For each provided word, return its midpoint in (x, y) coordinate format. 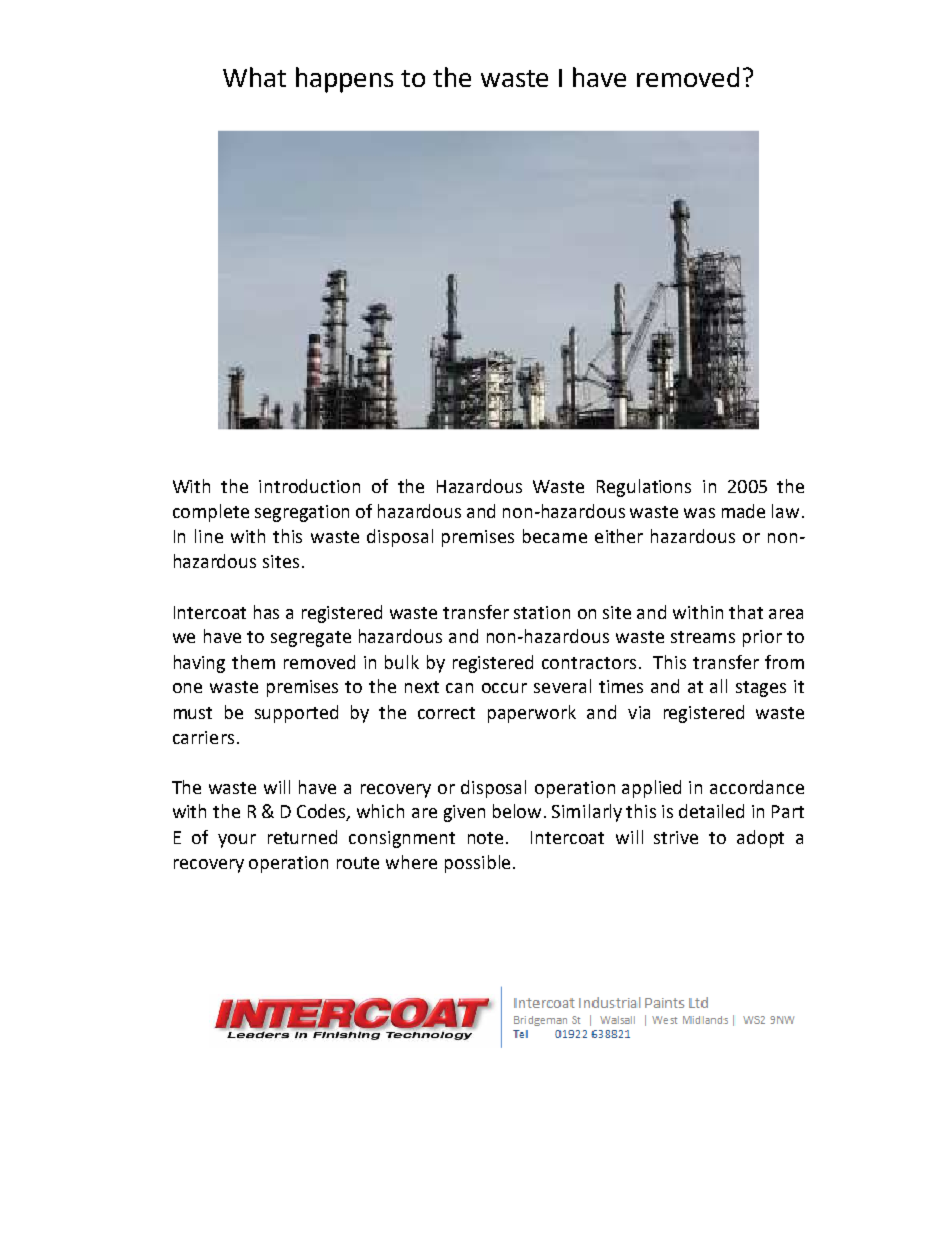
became (555, 536)
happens (344, 80)
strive (676, 837)
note (487, 838)
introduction (309, 486)
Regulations (644, 488)
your (237, 841)
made (743, 511)
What (254, 77)
